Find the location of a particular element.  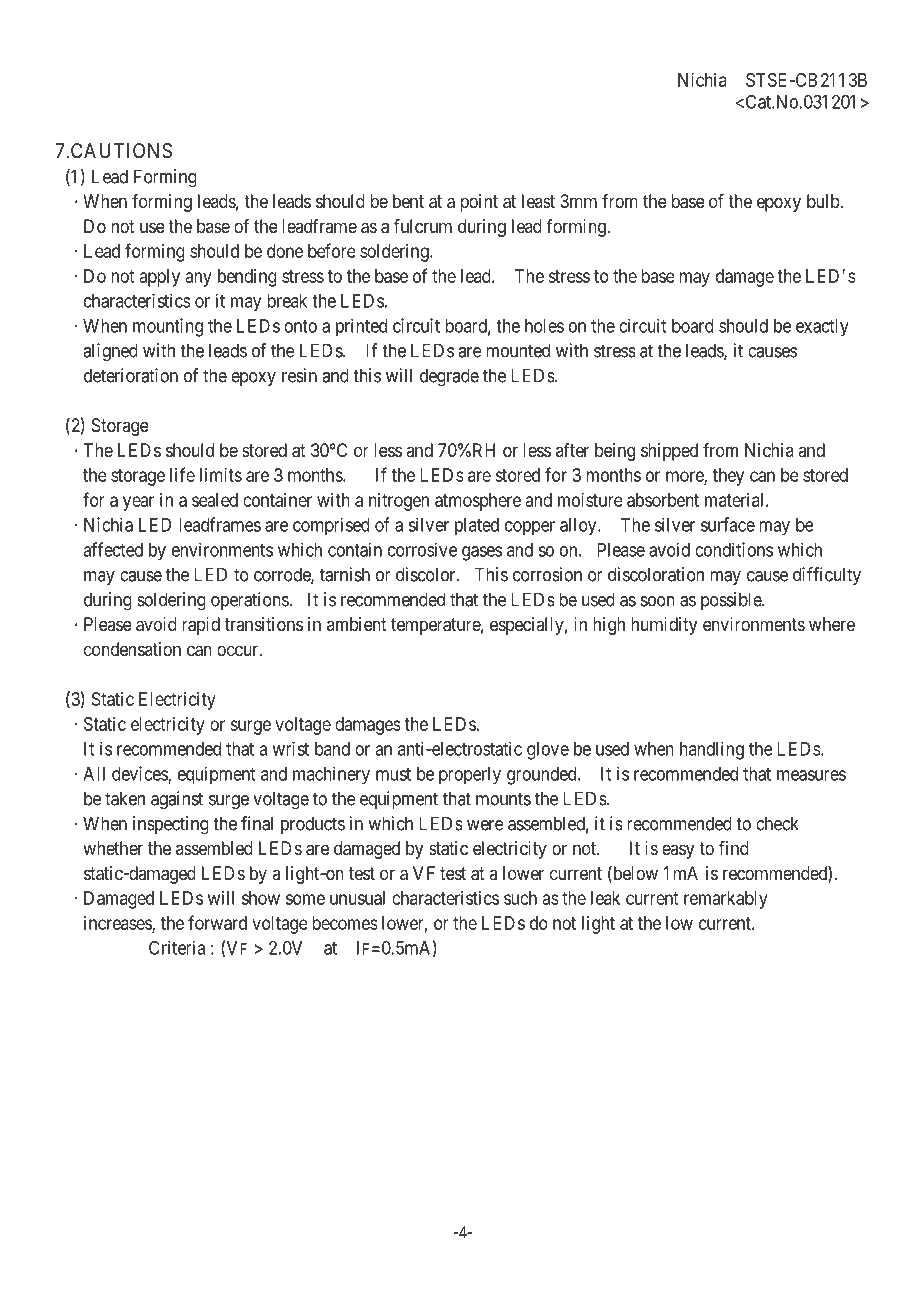

operations is located at coordinates (250, 601).
